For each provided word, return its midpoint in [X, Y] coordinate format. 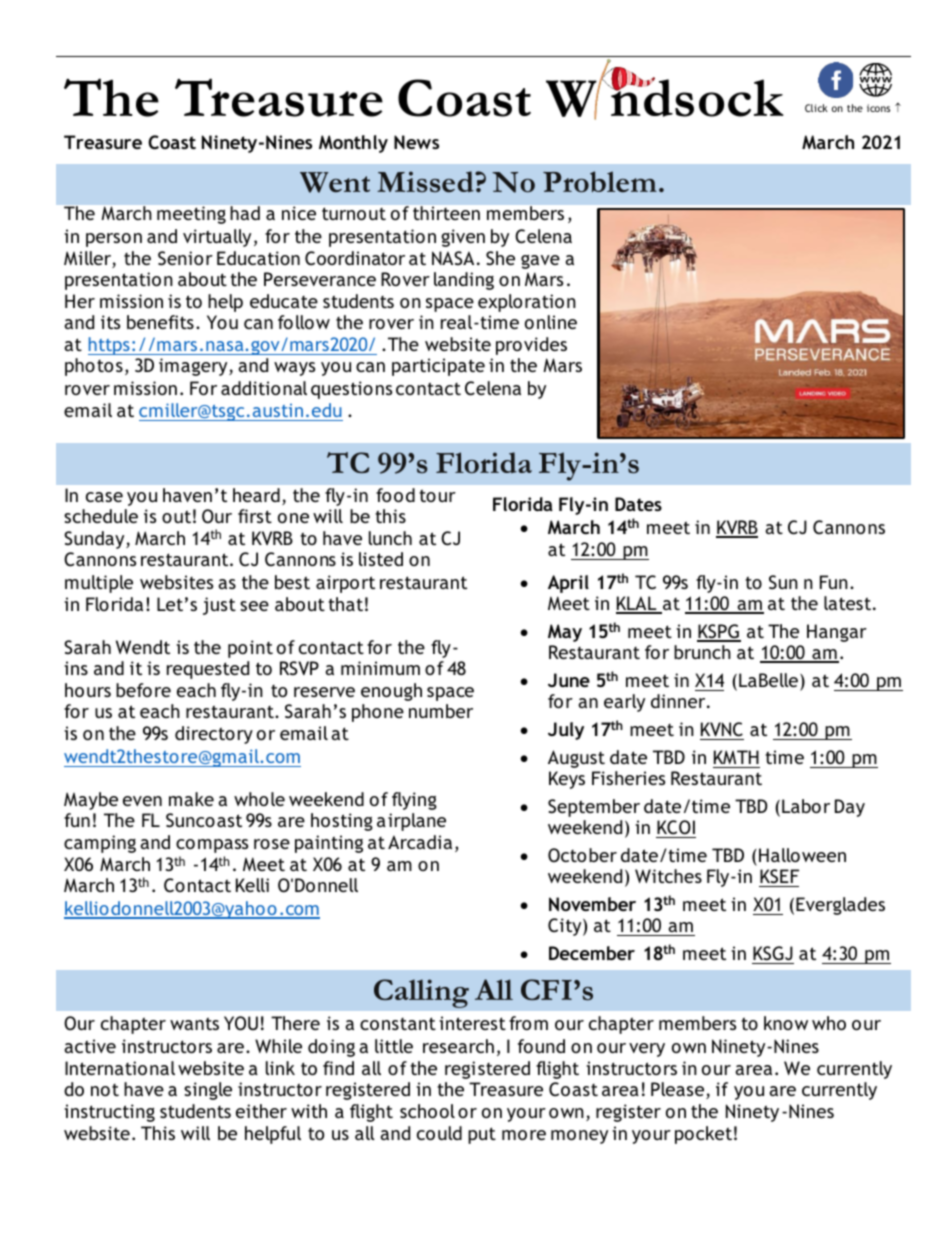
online [551, 322]
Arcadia [420, 842]
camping [100, 844]
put [482, 1135]
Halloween [802, 855]
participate [438, 367]
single [208, 1091]
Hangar [837, 633]
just [219, 606]
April [568, 584]
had [245, 213]
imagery [194, 367]
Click [816, 108]
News [416, 142]
